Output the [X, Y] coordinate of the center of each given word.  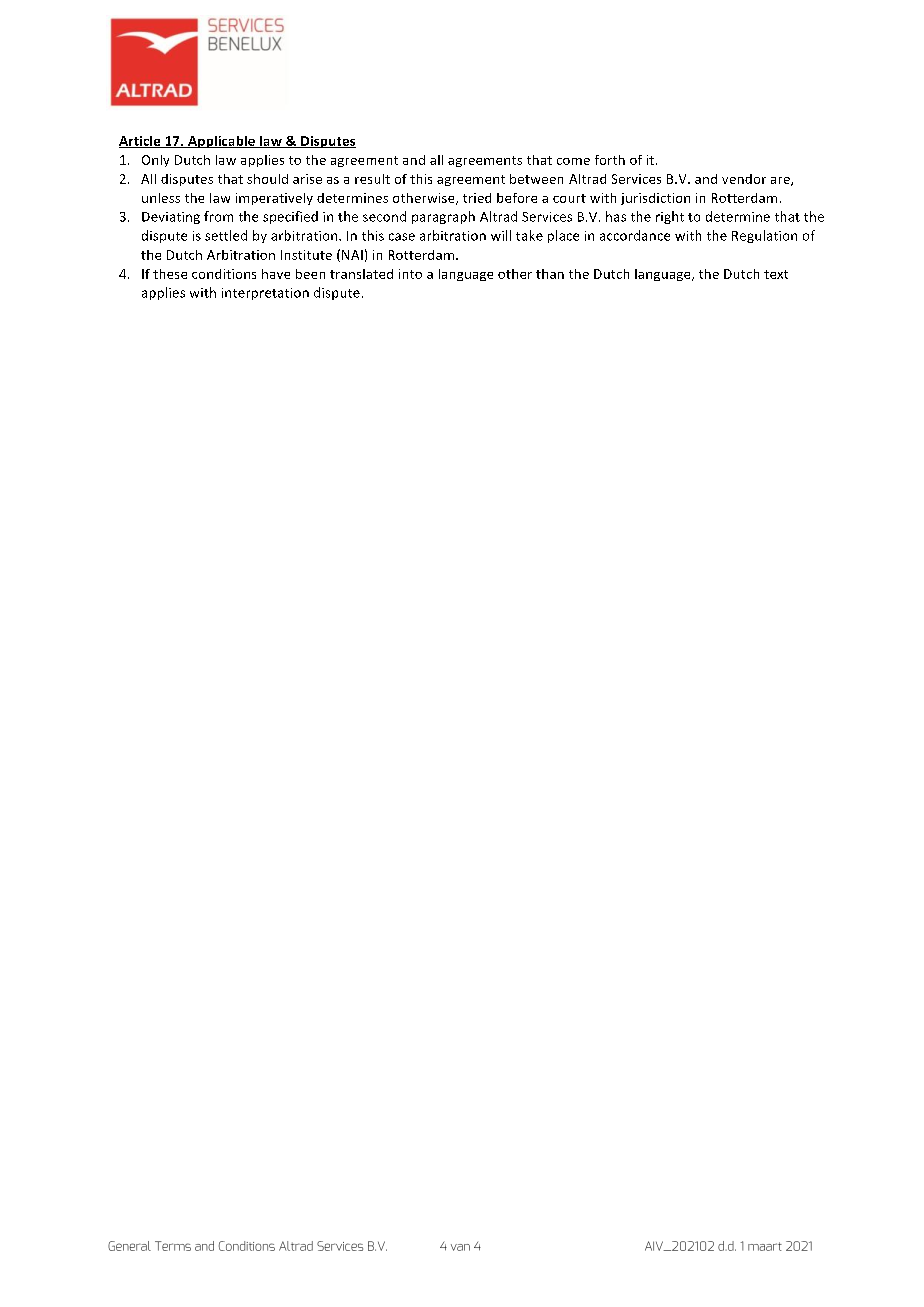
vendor [744, 179]
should [267, 179]
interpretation [265, 294]
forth [610, 160]
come [573, 161]
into [410, 274]
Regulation [764, 236]
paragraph [443, 217]
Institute [306, 255]
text [776, 274]
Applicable [221, 142]
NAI [352, 255]
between [536, 179]
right [670, 217]
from [218, 216]
